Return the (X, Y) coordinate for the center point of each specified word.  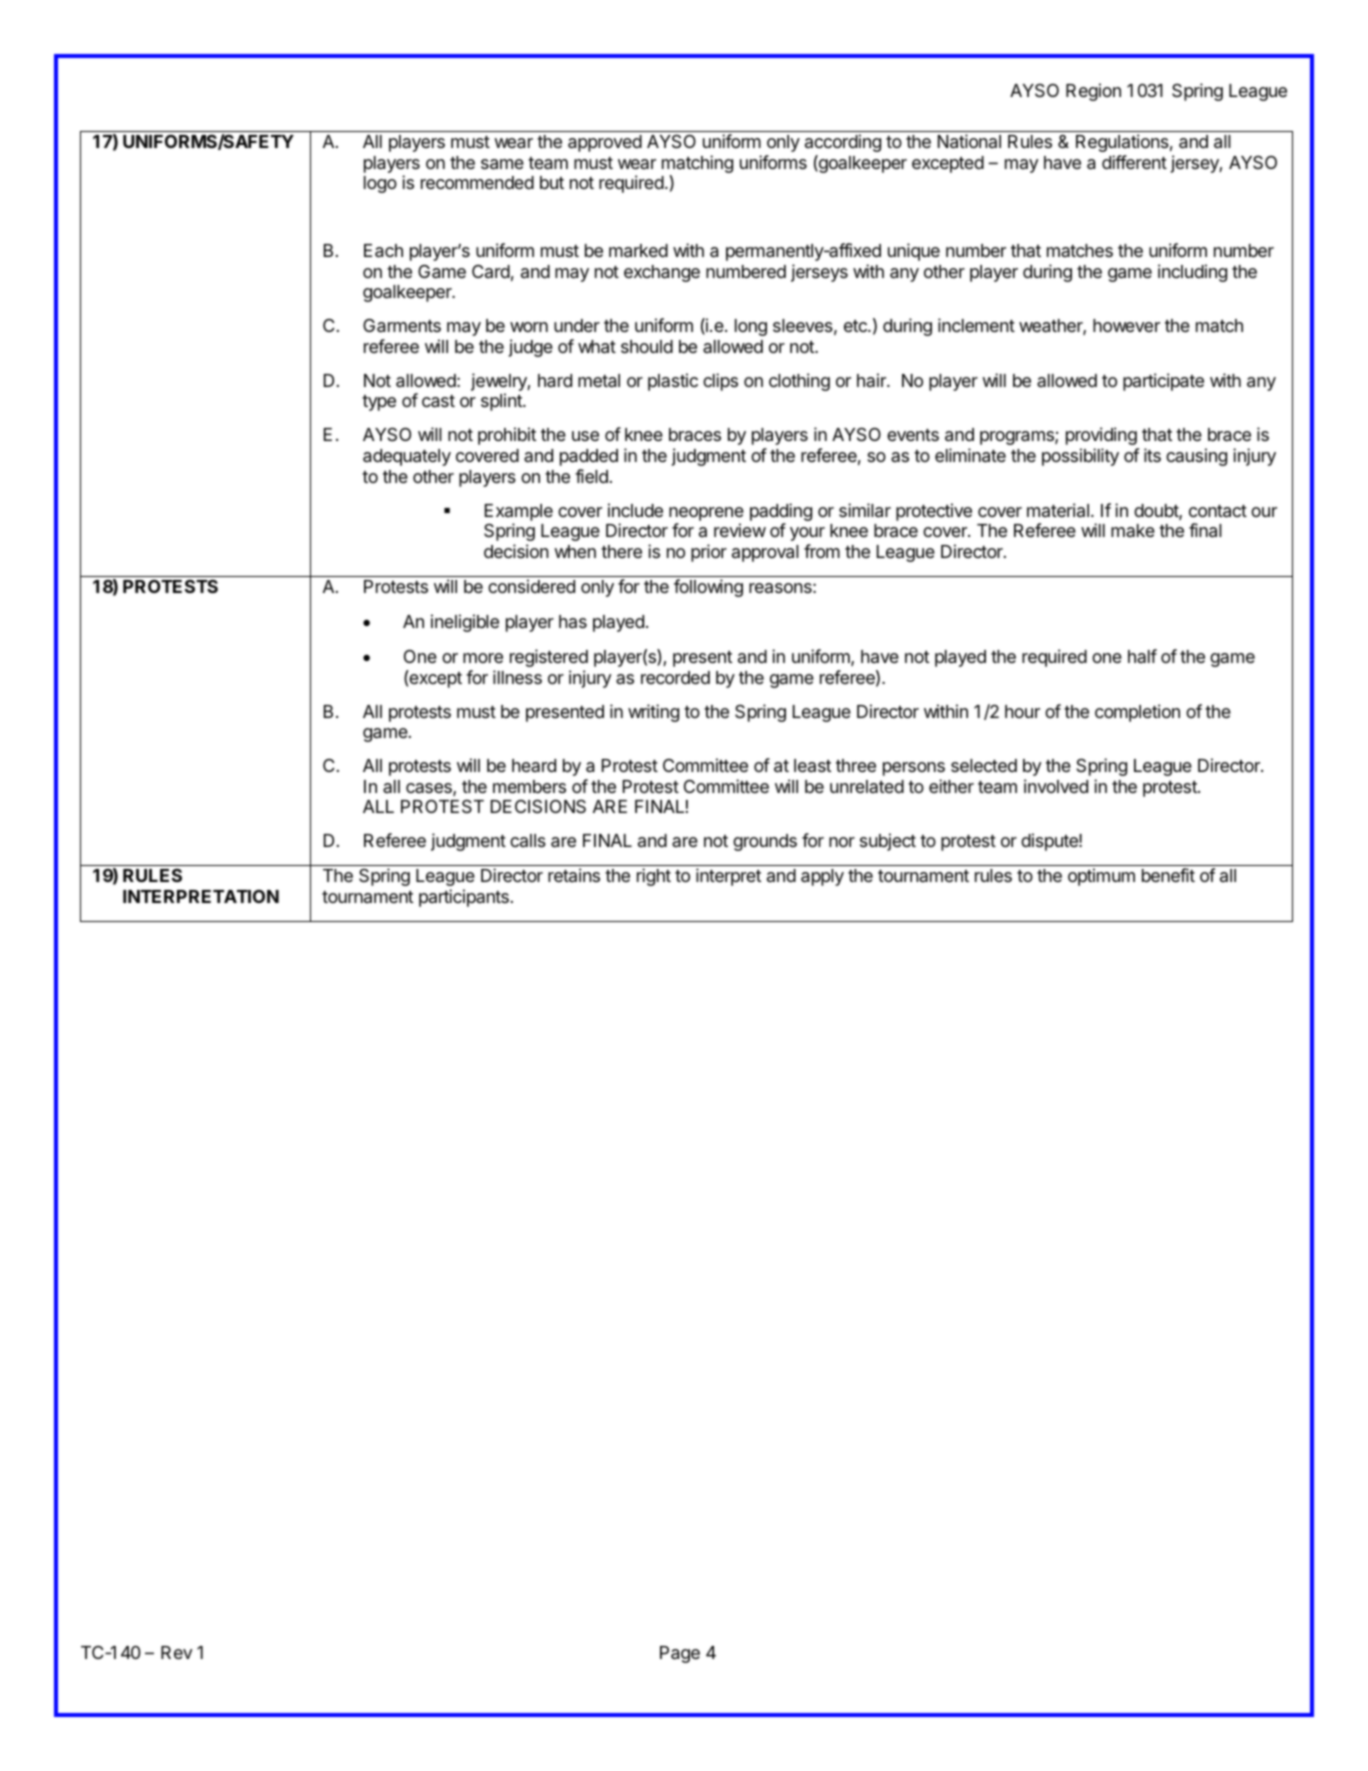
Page (680, 1654)
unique (914, 252)
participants (464, 898)
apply (822, 877)
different (1134, 162)
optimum (1101, 877)
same (502, 164)
